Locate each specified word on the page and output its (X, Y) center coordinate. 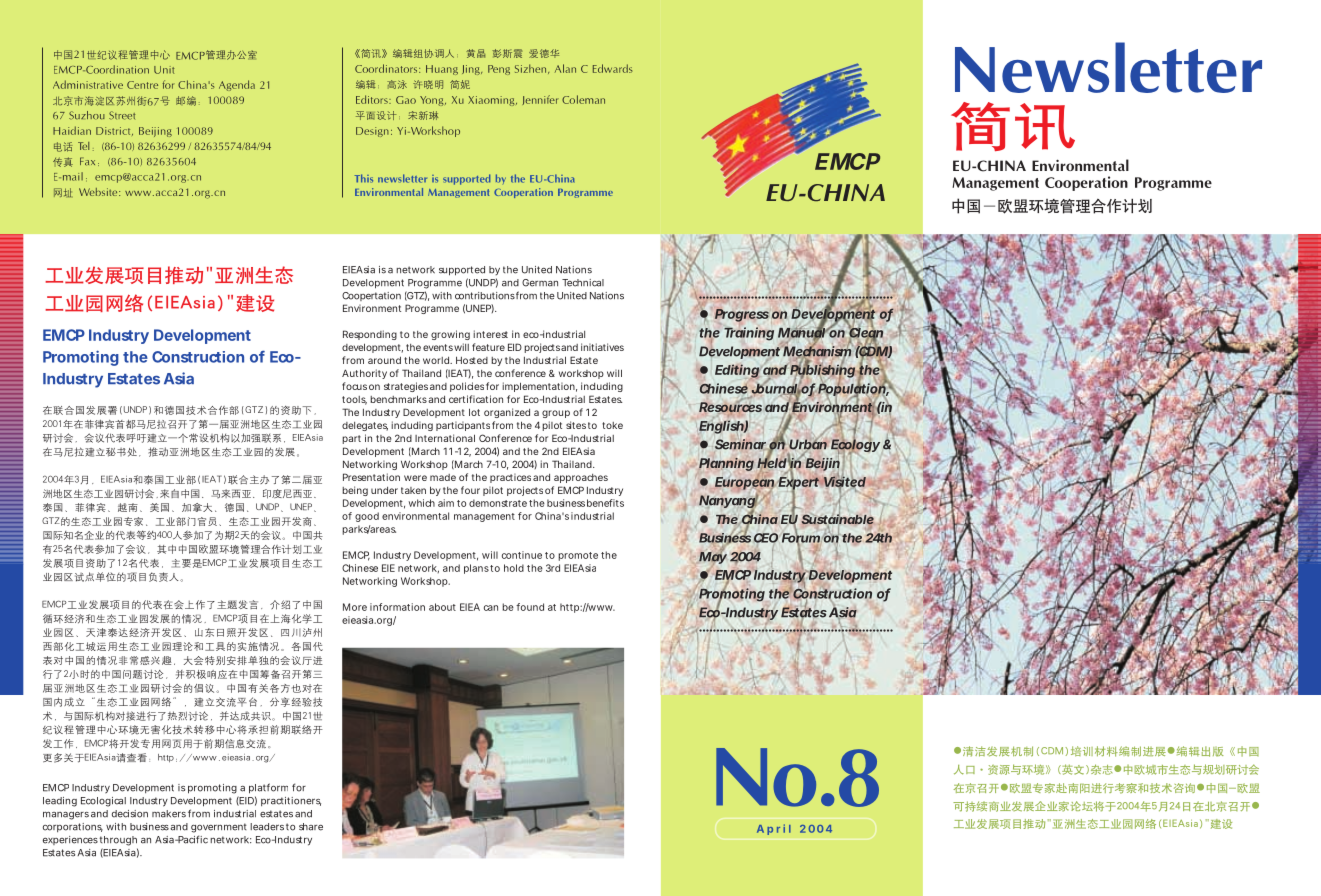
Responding (370, 335)
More (355, 607)
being (355, 491)
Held (772, 462)
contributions (485, 296)
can (491, 608)
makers (169, 814)
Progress (742, 315)
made (443, 477)
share (311, 827)
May (713, 557)
